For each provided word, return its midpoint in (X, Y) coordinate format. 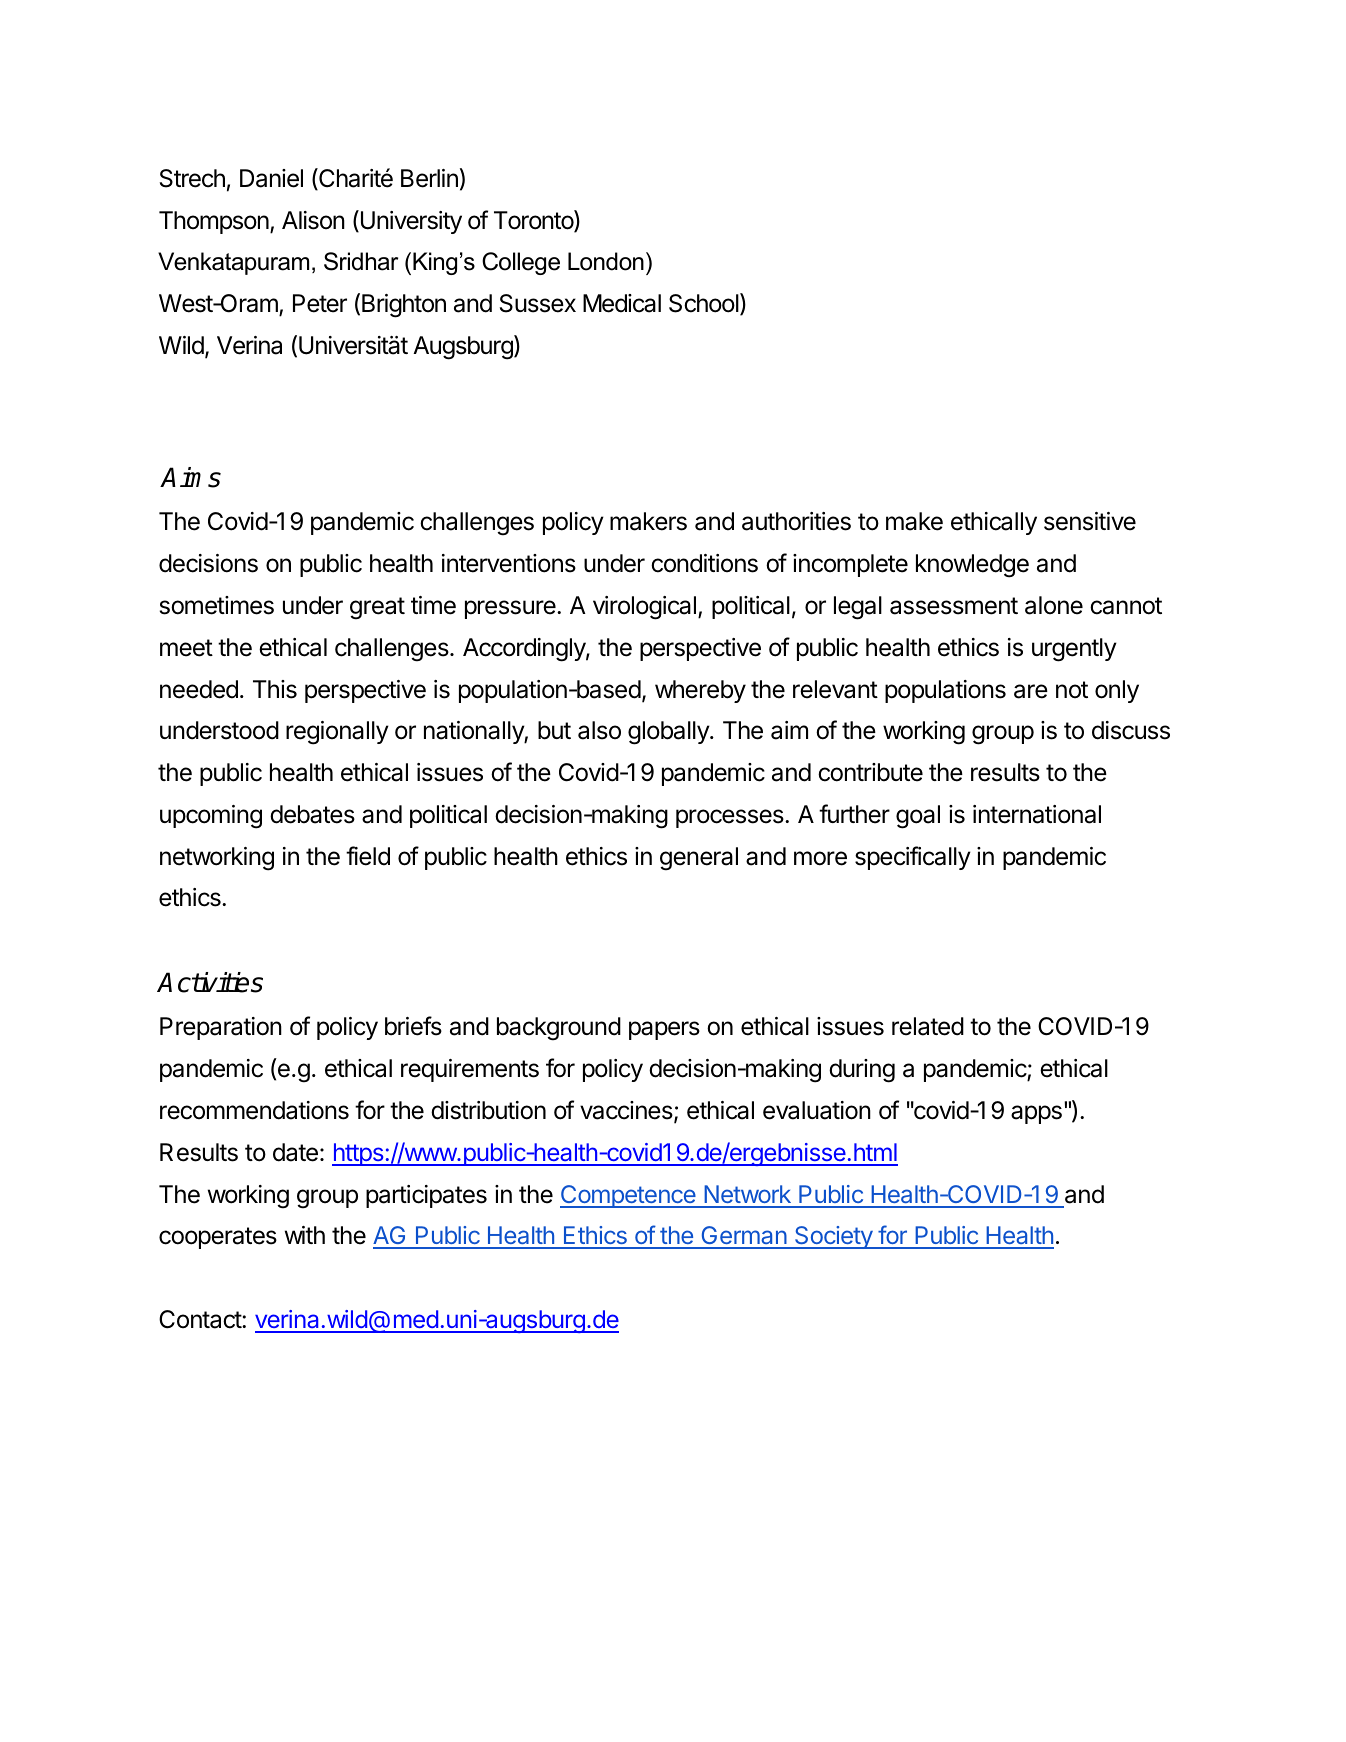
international (1037, 814)
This (275, 689)
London (606, 261)
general (699, 859)
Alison (313, 220)
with (305, 1235)
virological (644, 608)
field (368, 856)
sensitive (1090, 521)
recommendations (254, 1110)
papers (664, 1030)
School (705, 304)
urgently (1074, 650)
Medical (622, 303)
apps (1036, 1114)
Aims (190, 477)
